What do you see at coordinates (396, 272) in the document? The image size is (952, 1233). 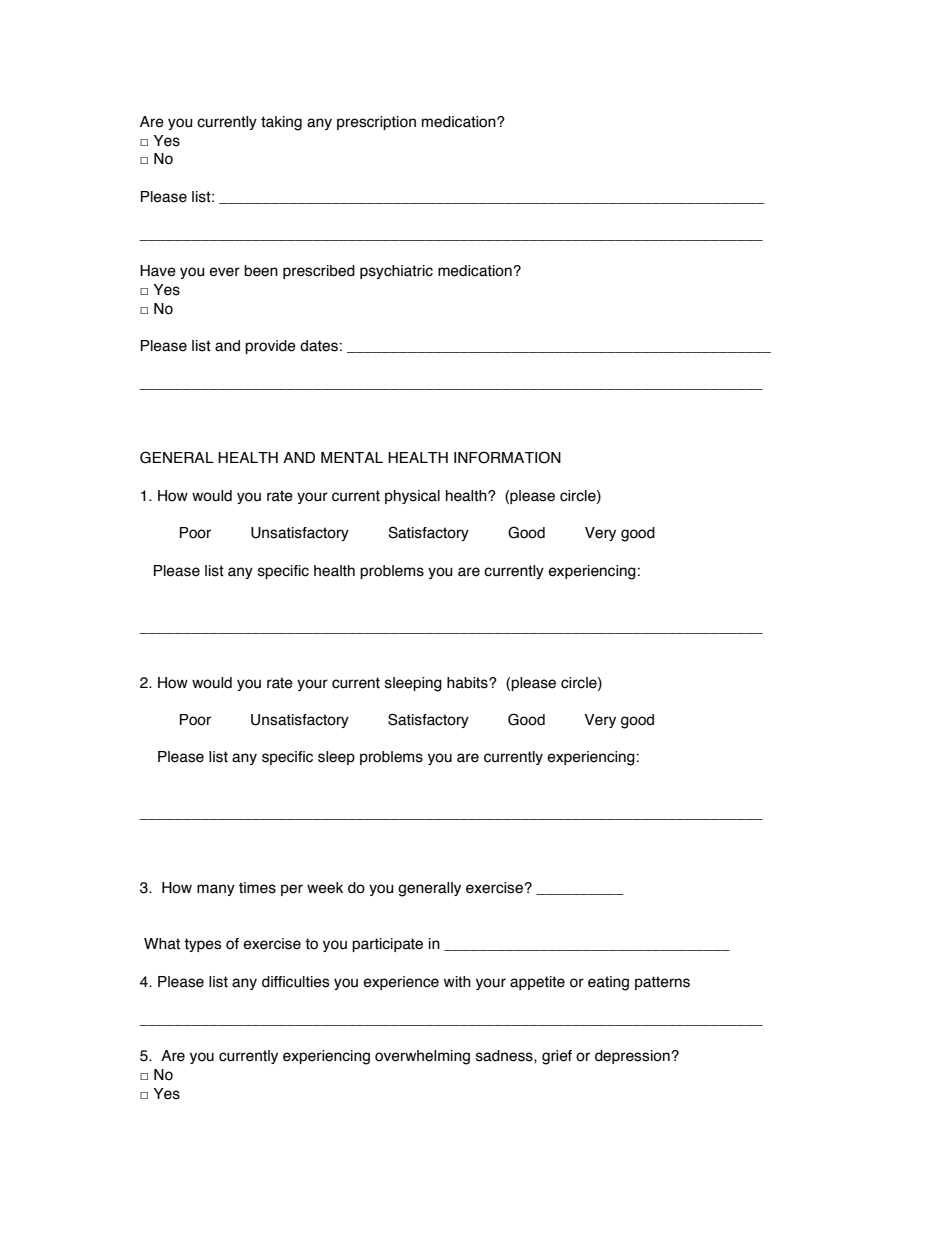 I see `psychiatric` at bounding box center [396, 272].
